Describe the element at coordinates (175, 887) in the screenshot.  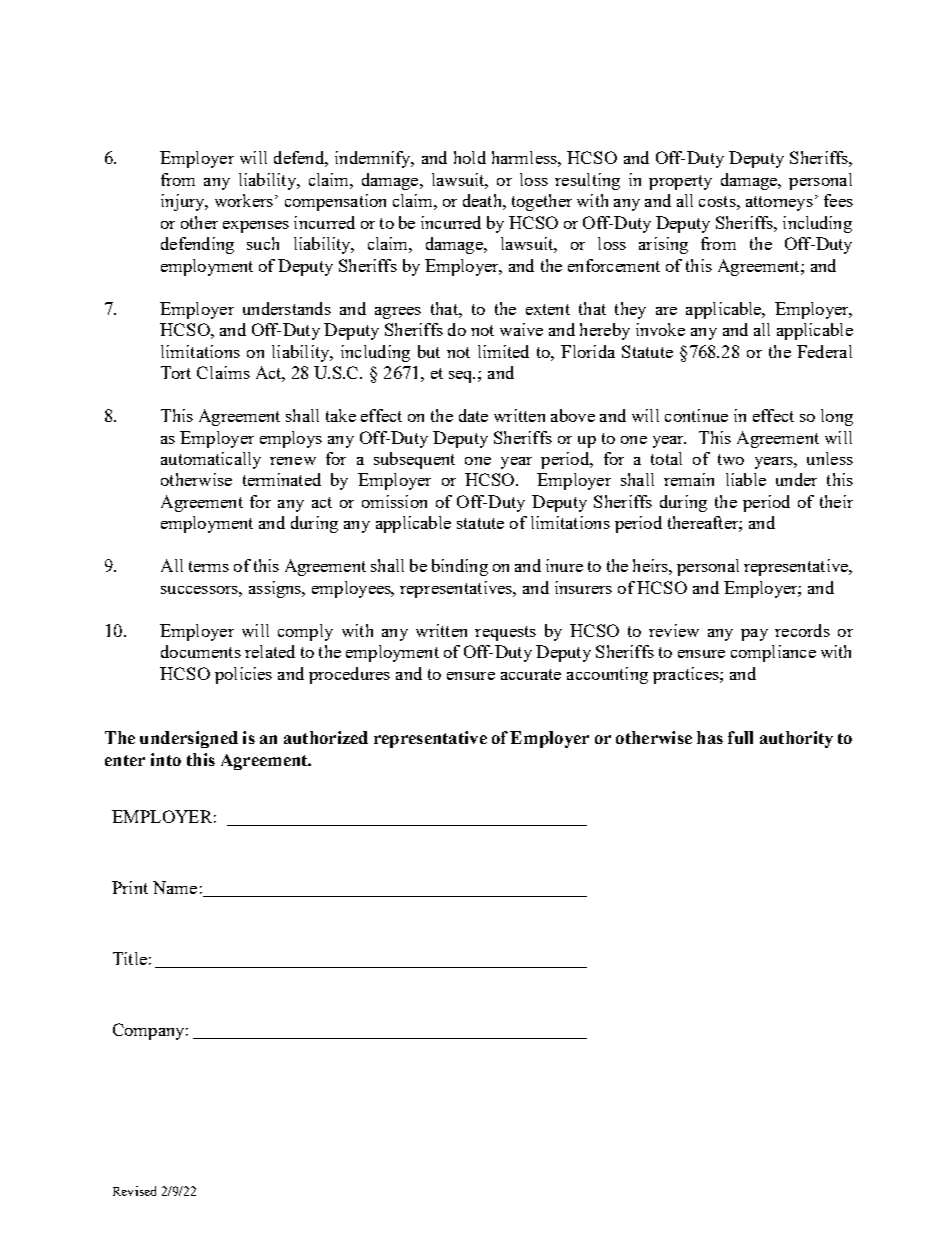
I see `Name` at that location.
